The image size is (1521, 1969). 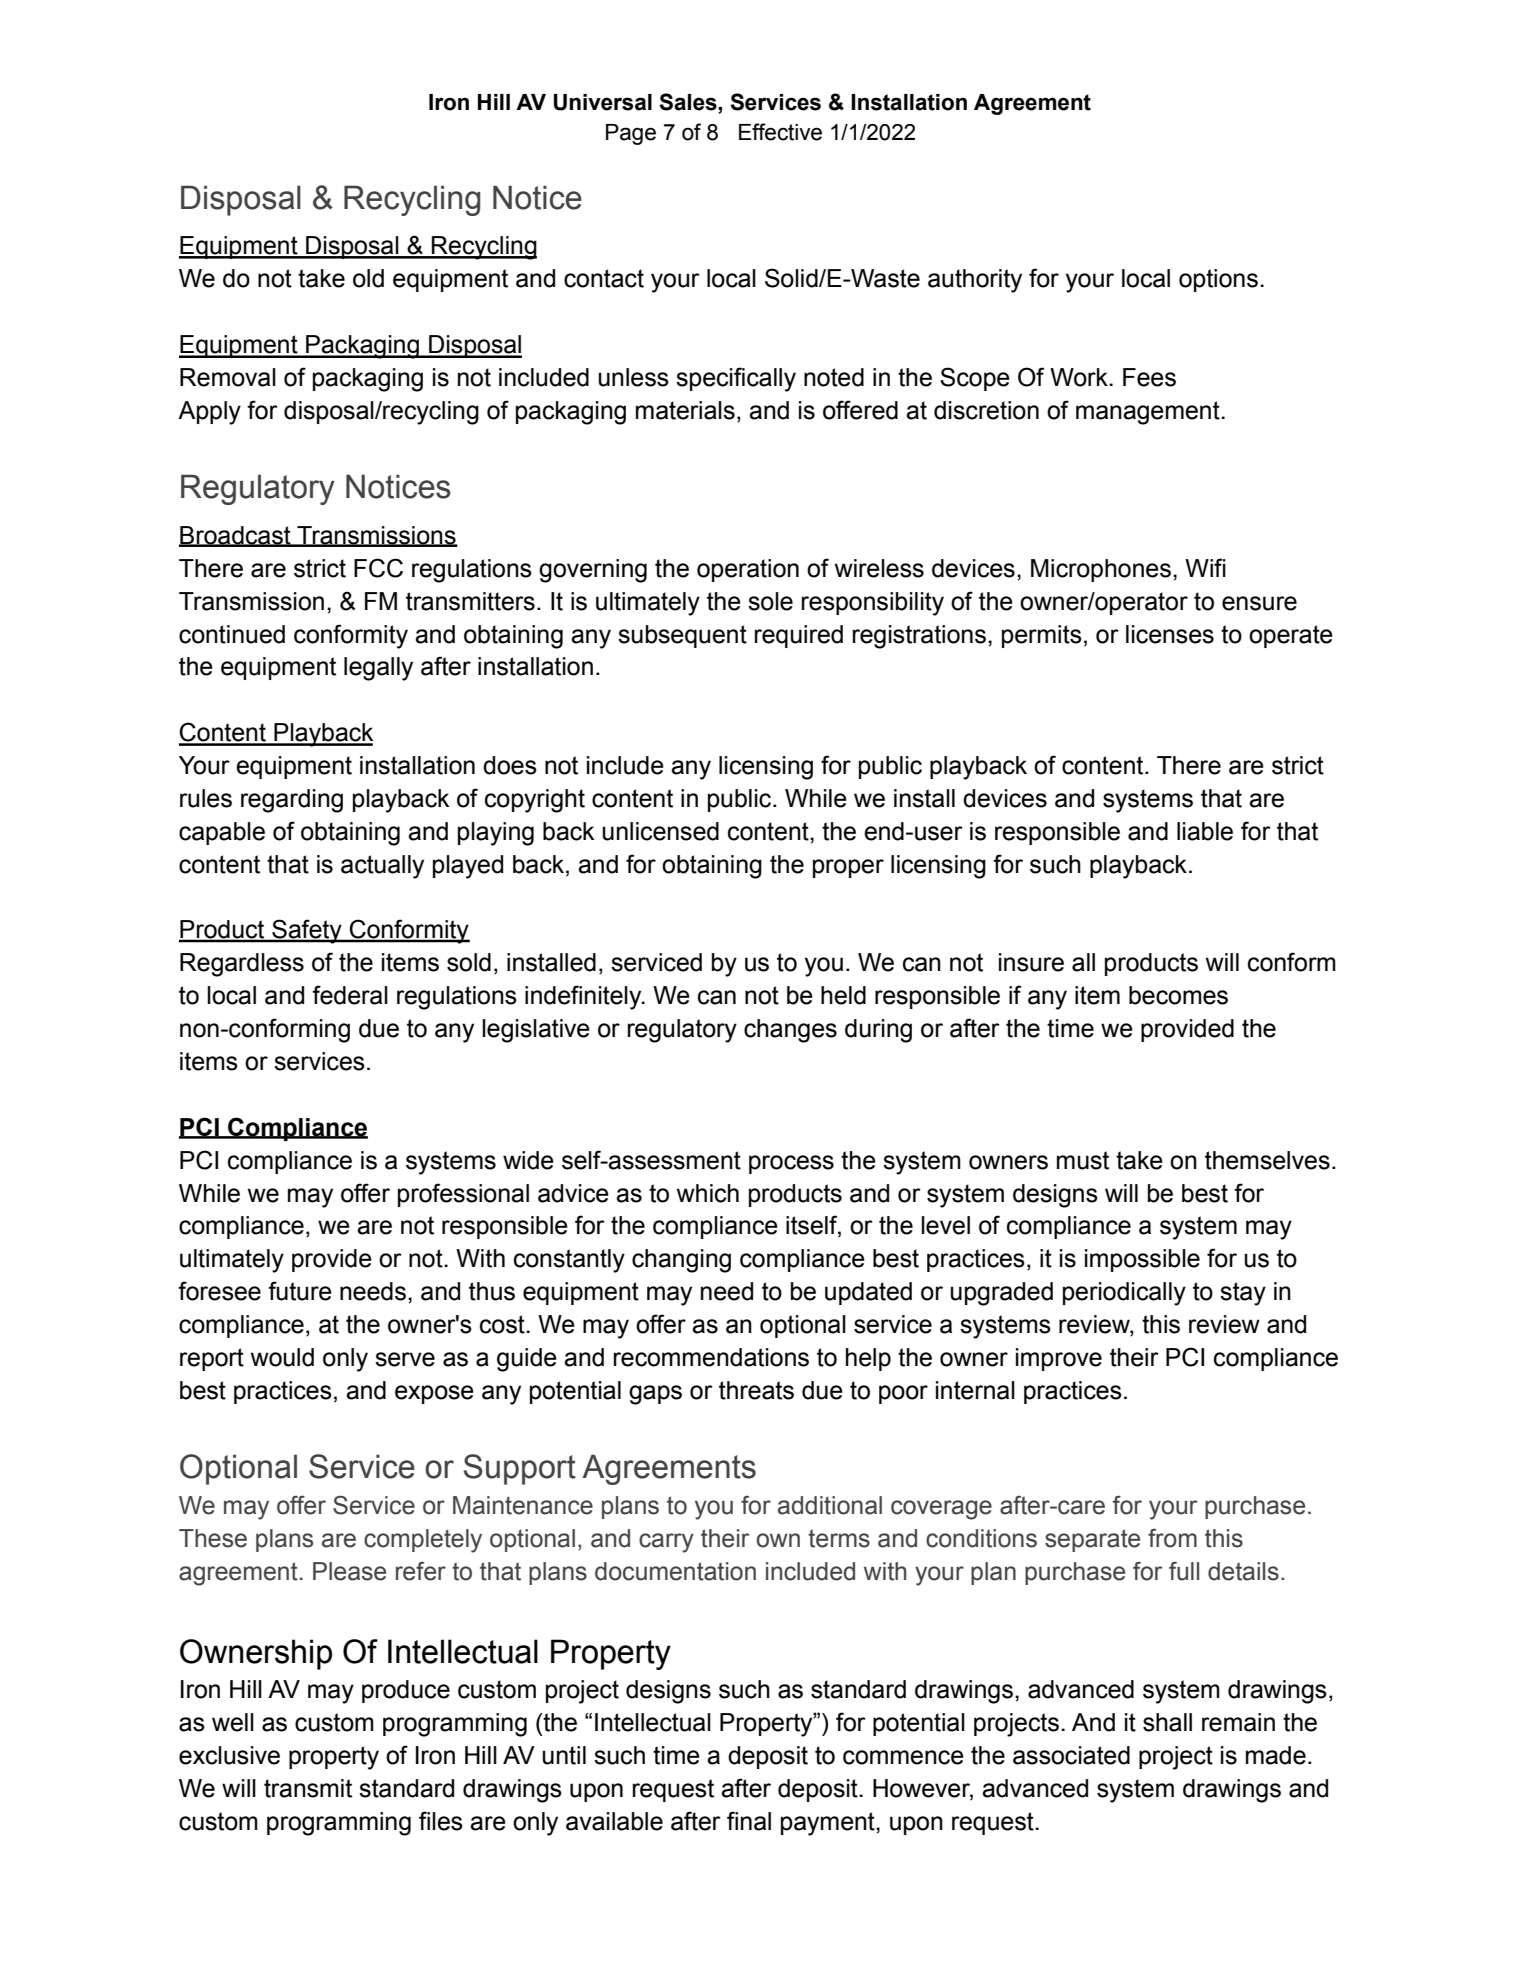 I want to click on legally, so click(x=378, y=669).
